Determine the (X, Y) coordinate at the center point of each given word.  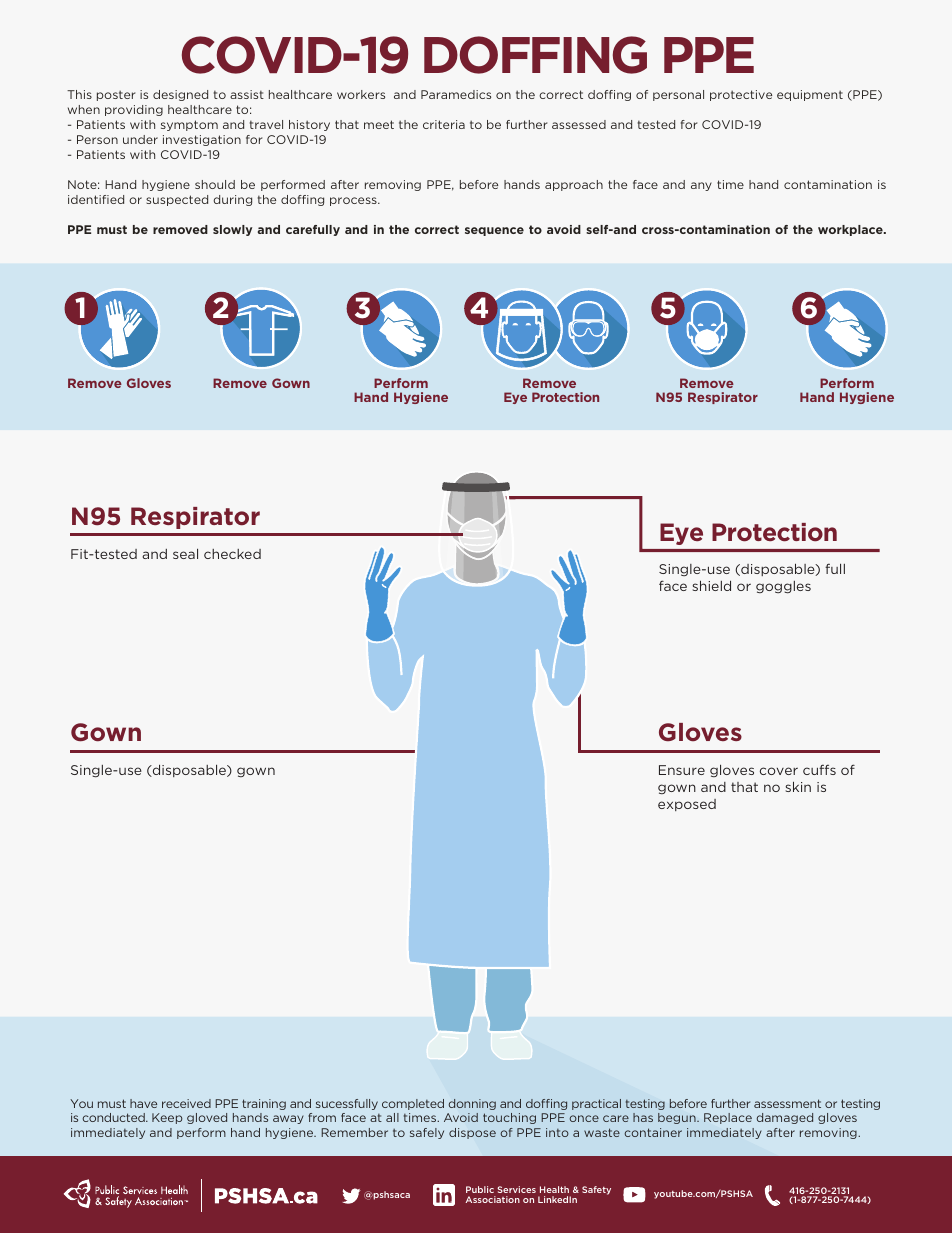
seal (185, 553)
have (143, 1103)
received (186, 1103)
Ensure (682, 770)
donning (472, 1104)
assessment (787, 1103)
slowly (232, 230)
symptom (189, 125)
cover (779, 771)
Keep (167, 1118)
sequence (494, 231)
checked (232, 554)
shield (711, 585)
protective (741, 95)
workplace (851, 230)
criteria (444, 124)
